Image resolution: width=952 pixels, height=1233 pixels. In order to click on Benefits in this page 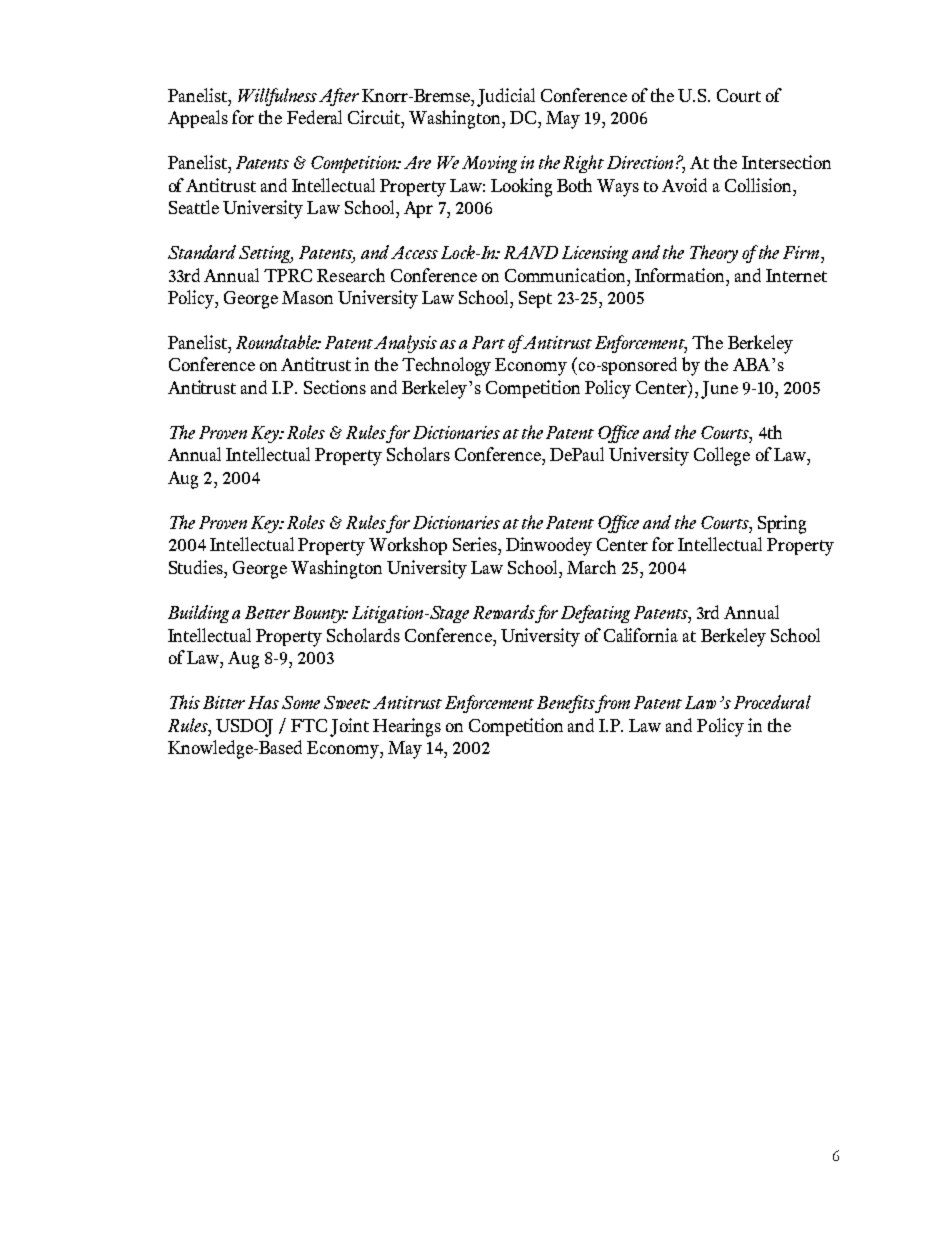, I will do `click(566, 704)`.
